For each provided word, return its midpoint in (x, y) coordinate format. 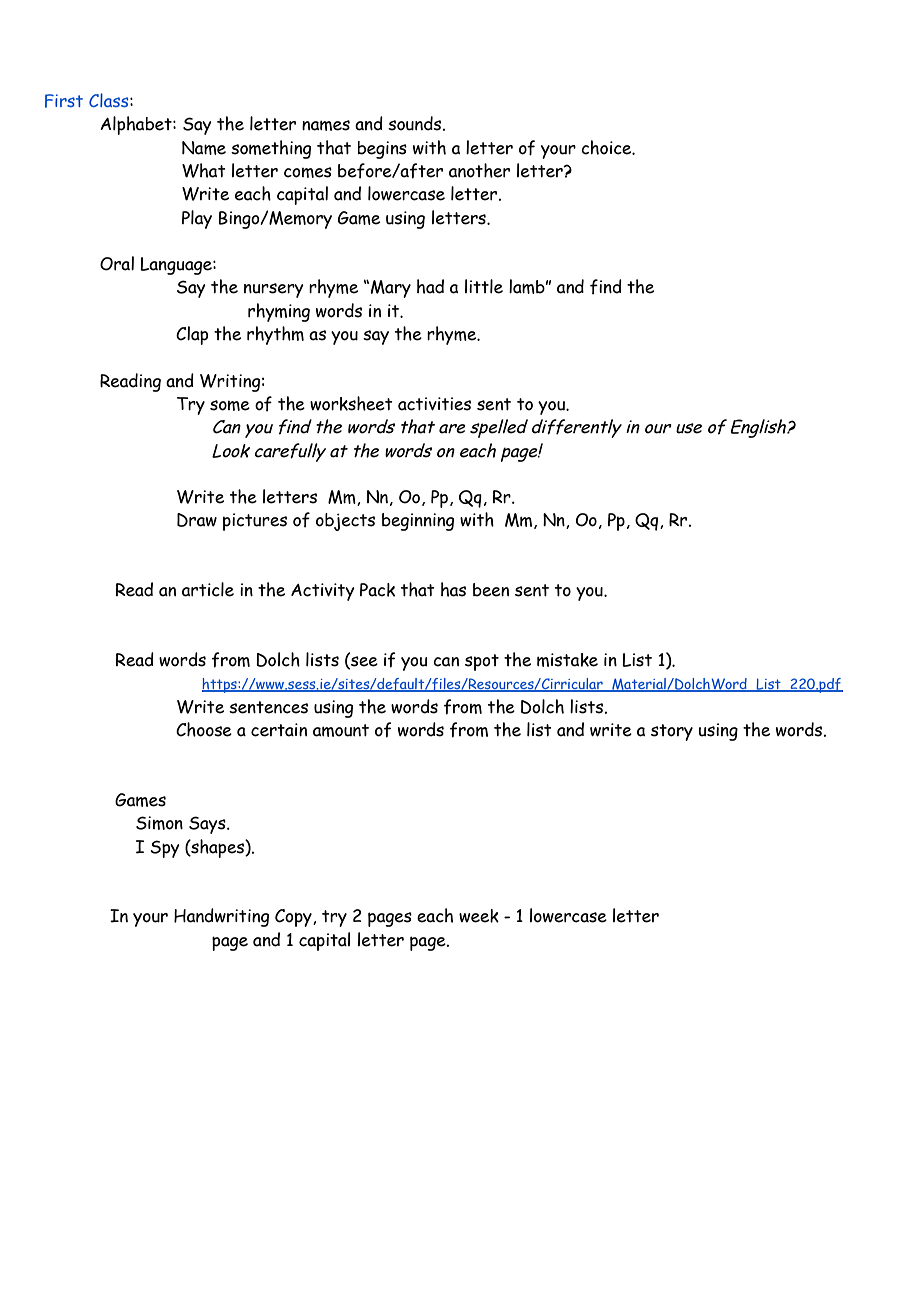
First (64, 101)
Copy (294, 918)
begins (382, 150)
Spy (165, 849)
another (479, 170)
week (479, 916)
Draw (197, 520)
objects (345, 522)
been (491, 590)
